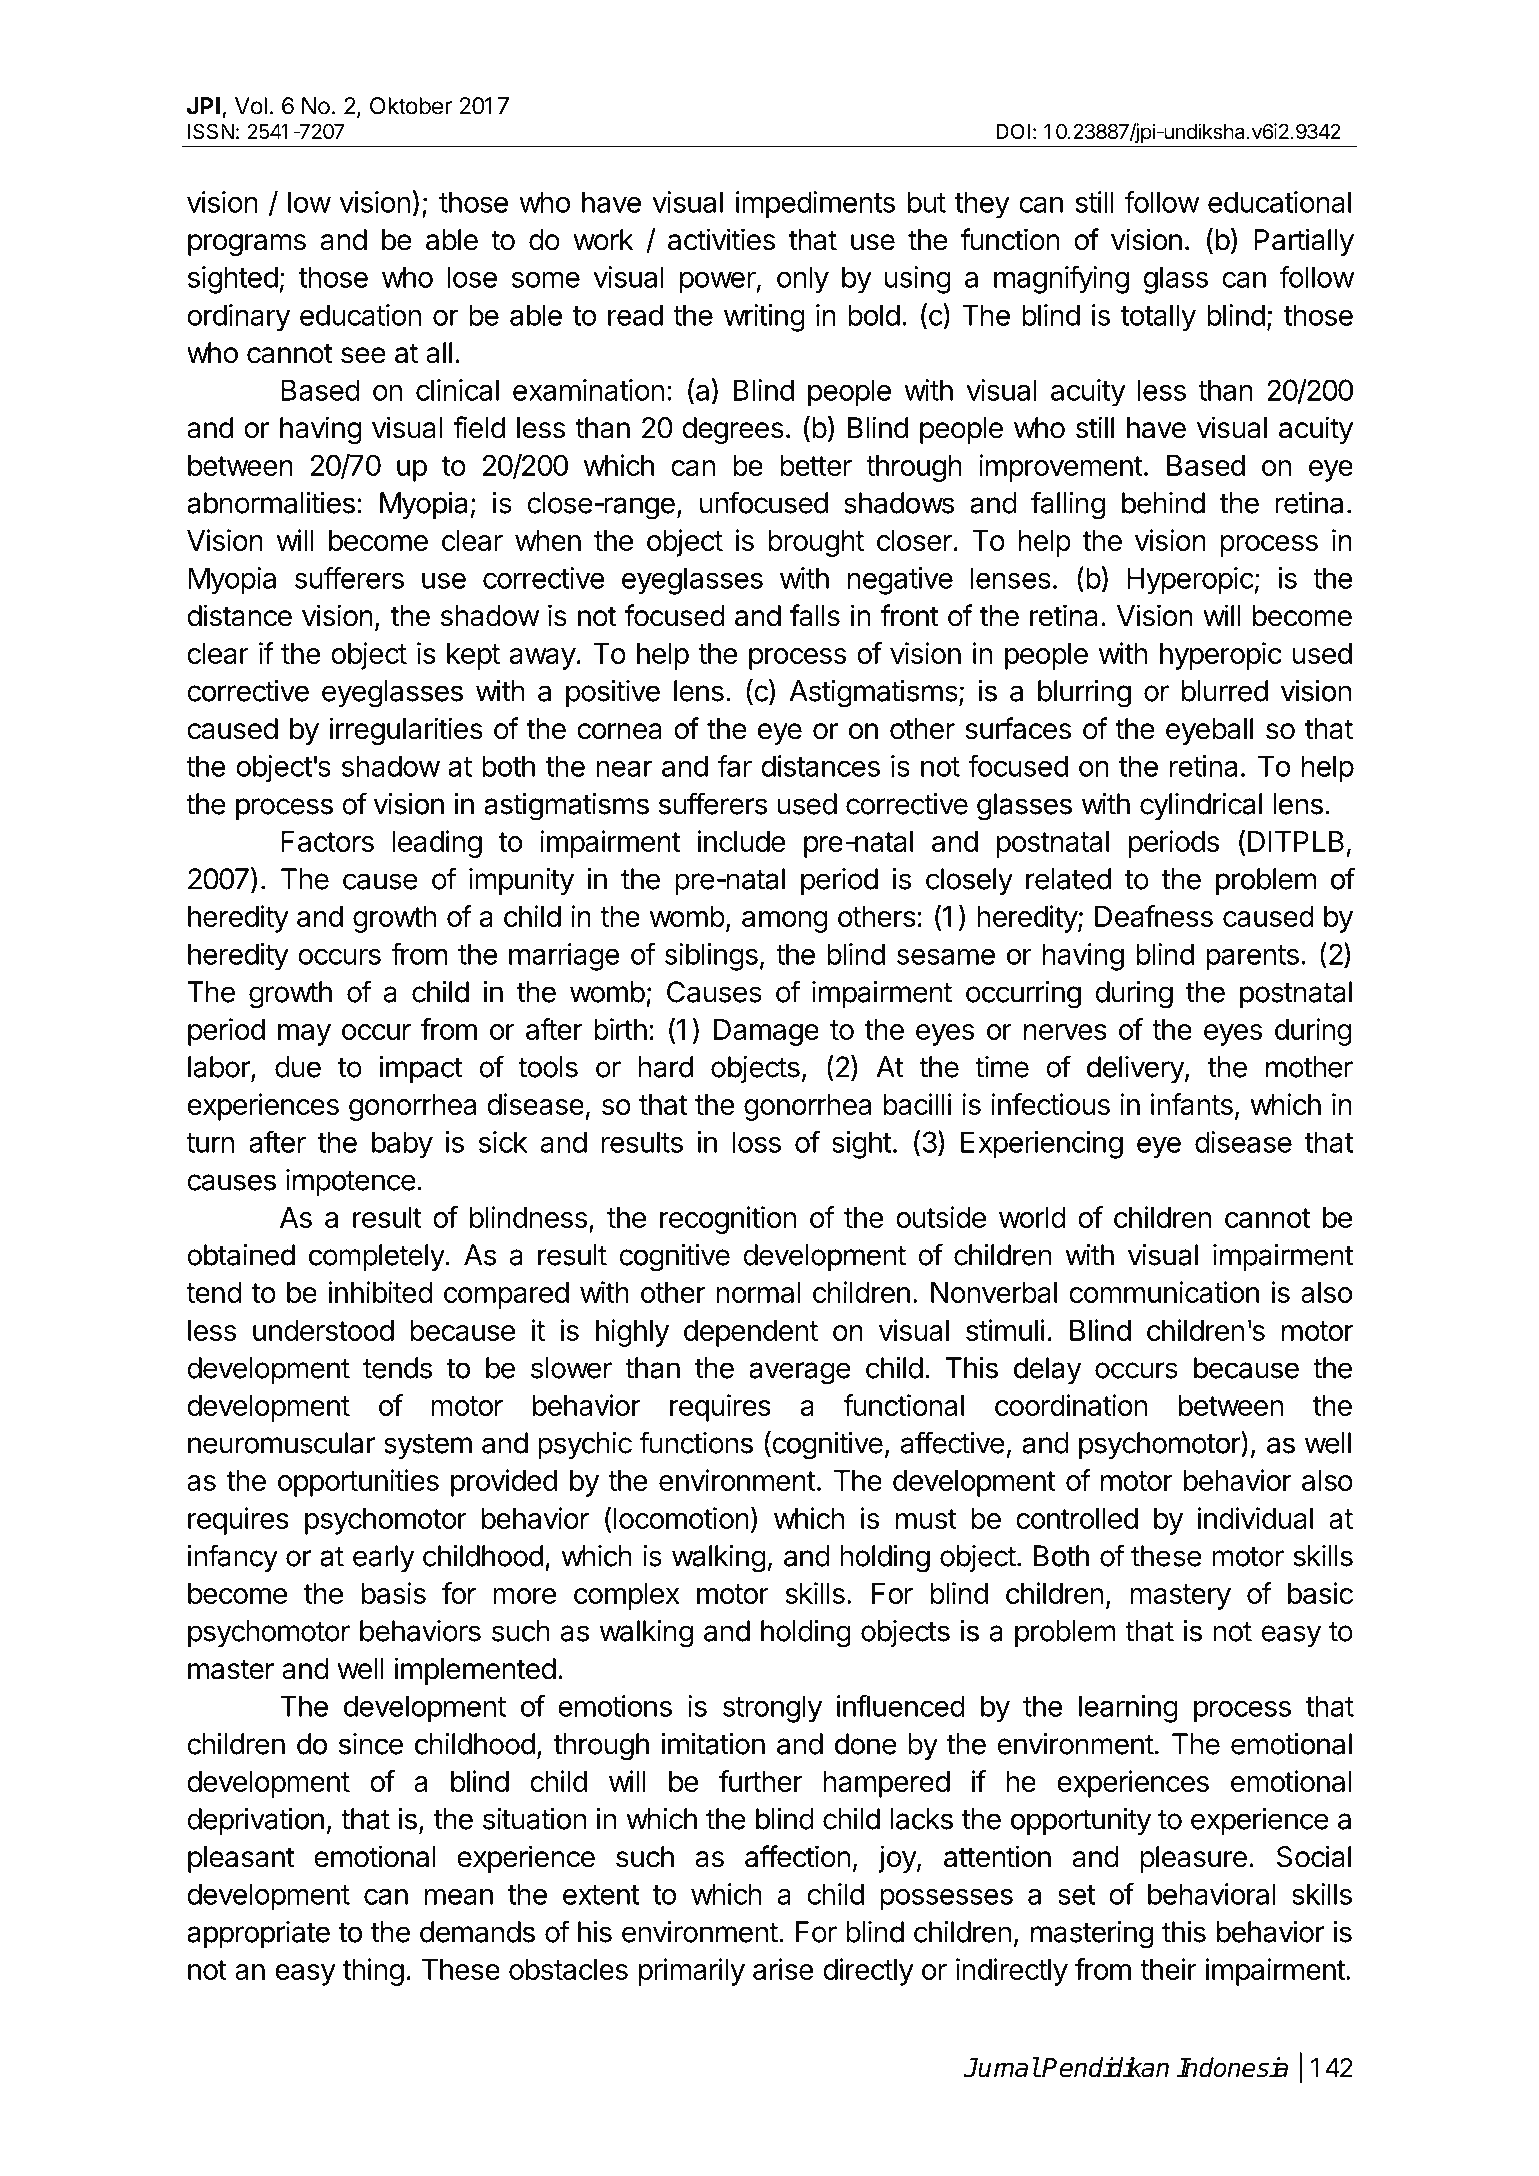 The height and width of the image is (2176, 1539). What do you see at coordinates (734, 765) in the image?
I see `far` at bounding box center [734, 765].
